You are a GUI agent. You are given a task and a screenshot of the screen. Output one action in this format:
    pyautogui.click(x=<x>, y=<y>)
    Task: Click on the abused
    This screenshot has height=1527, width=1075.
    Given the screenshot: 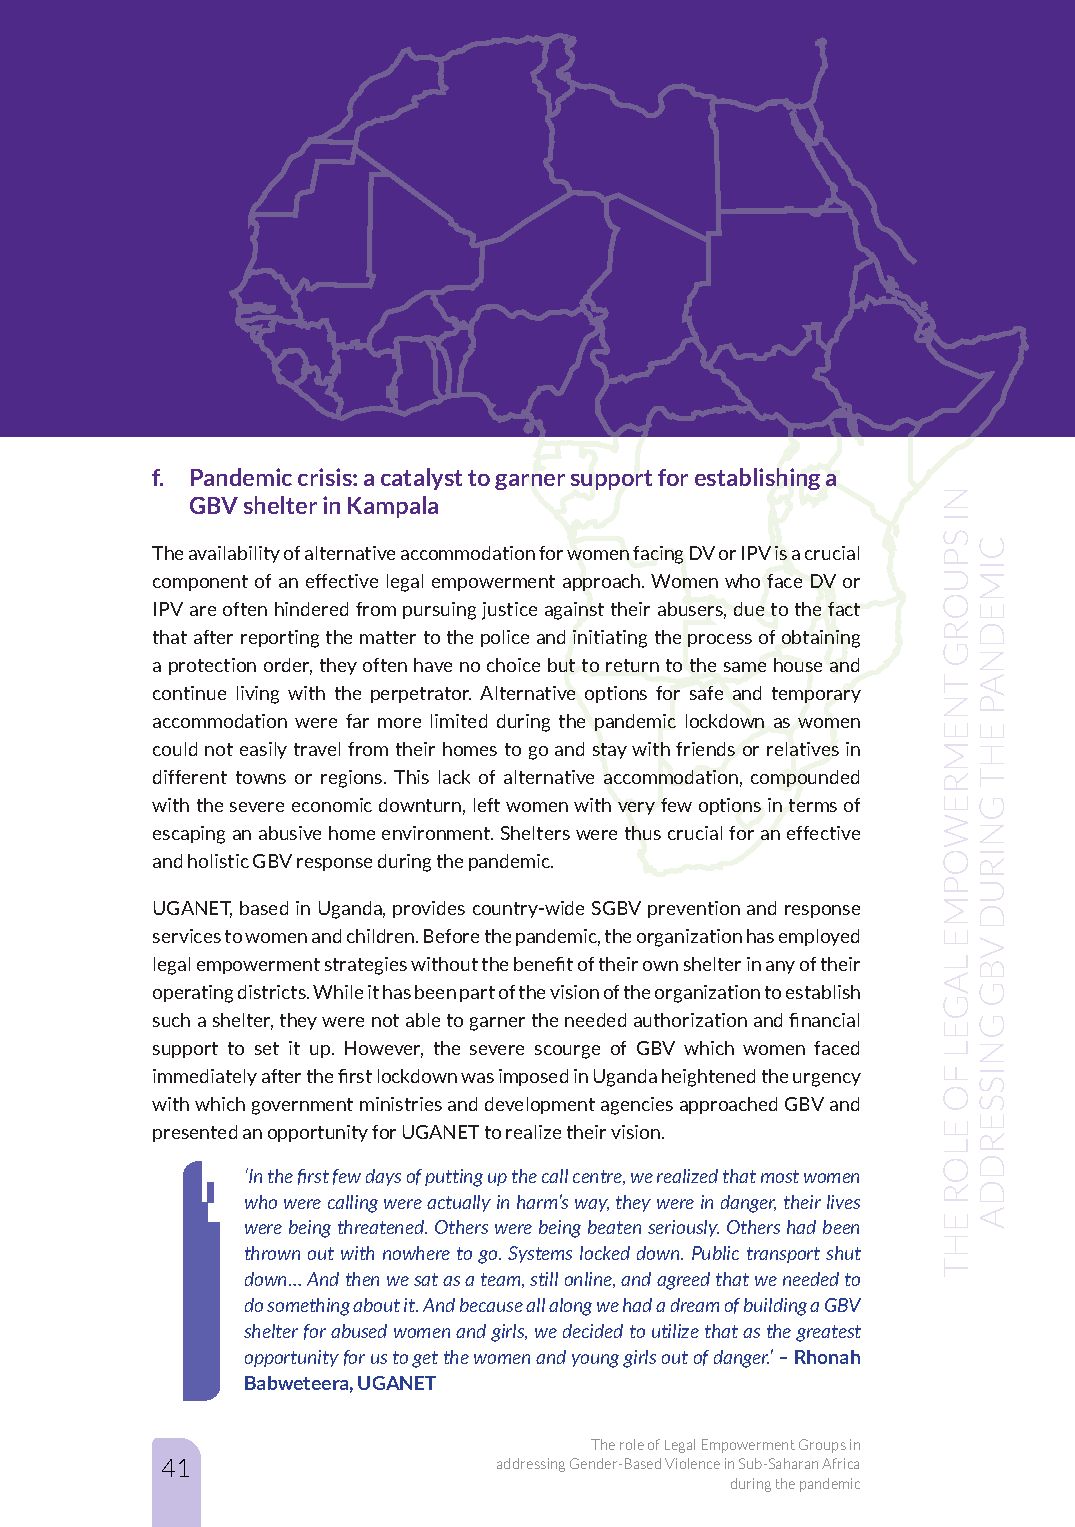 What is the action you would take?
    pyautogui.click(x=359, y=1331)
